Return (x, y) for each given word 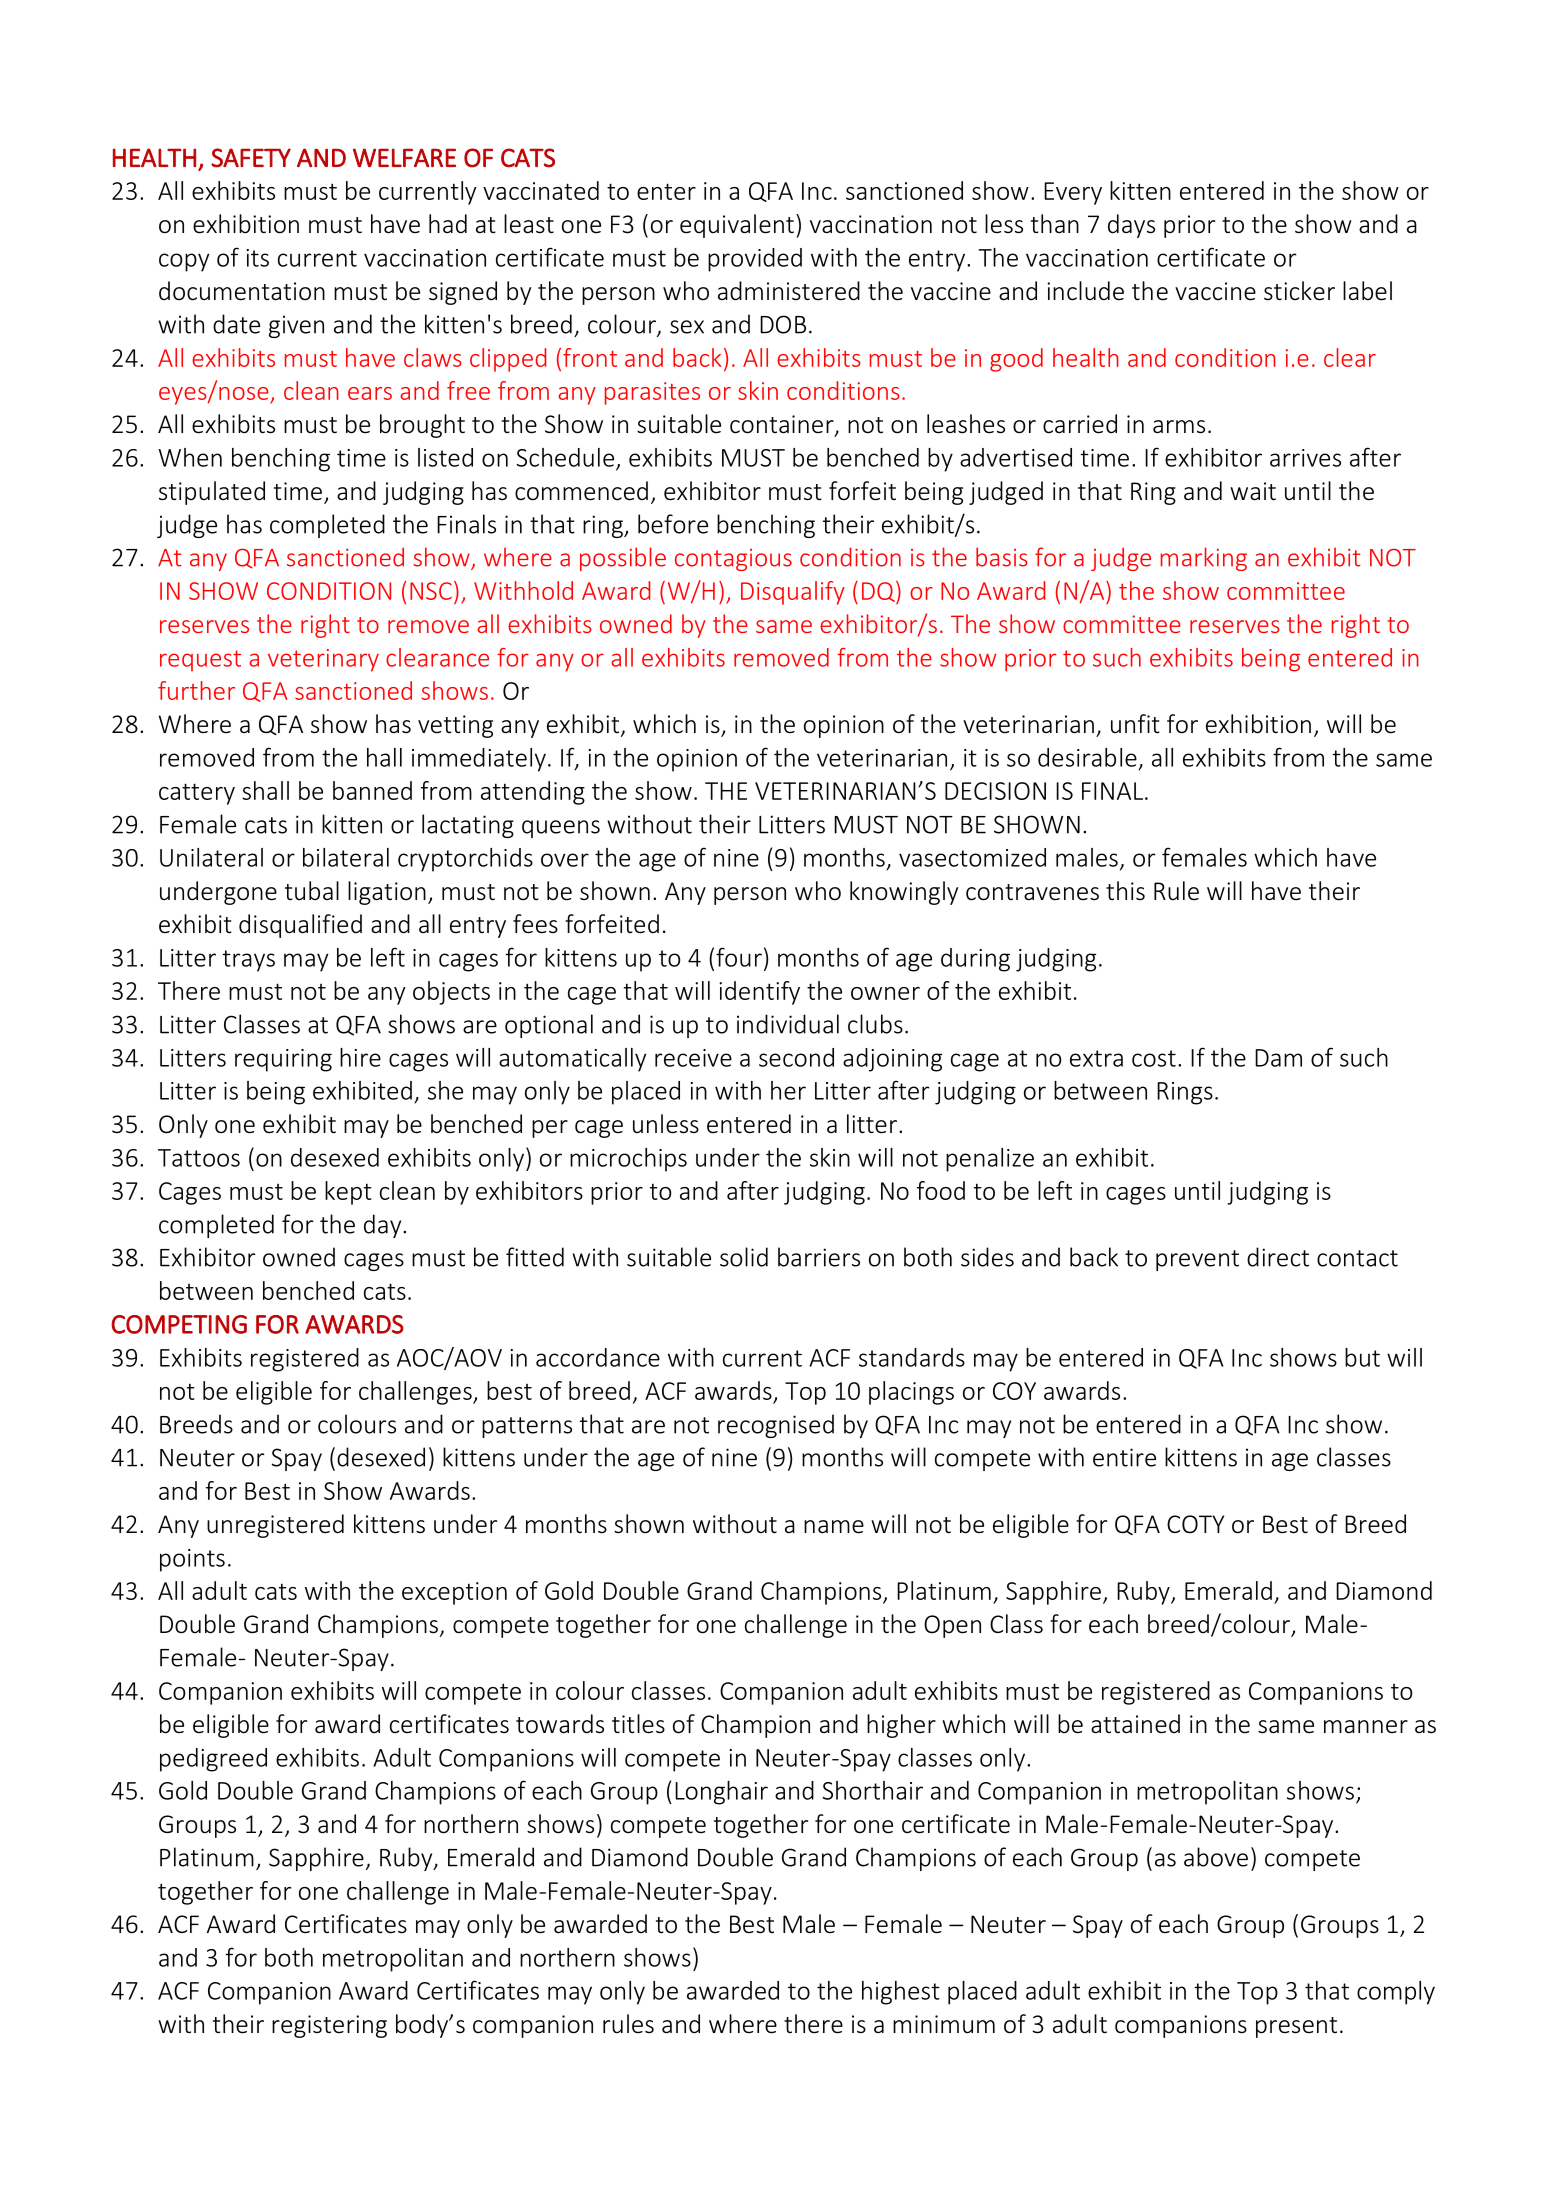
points (192, 1560)
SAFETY (251, 158)
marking (1204, 559)
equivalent (737, 226)
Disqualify (793, 593)
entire (1124, 1457)
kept (348, 1193)
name (834, 1527)
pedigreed (213, 1760)
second (796, 1057)
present (1296, 2027)
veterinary (323, 660)
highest (901, 1993)
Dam (1278, 1058)
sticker (1299, 291)
